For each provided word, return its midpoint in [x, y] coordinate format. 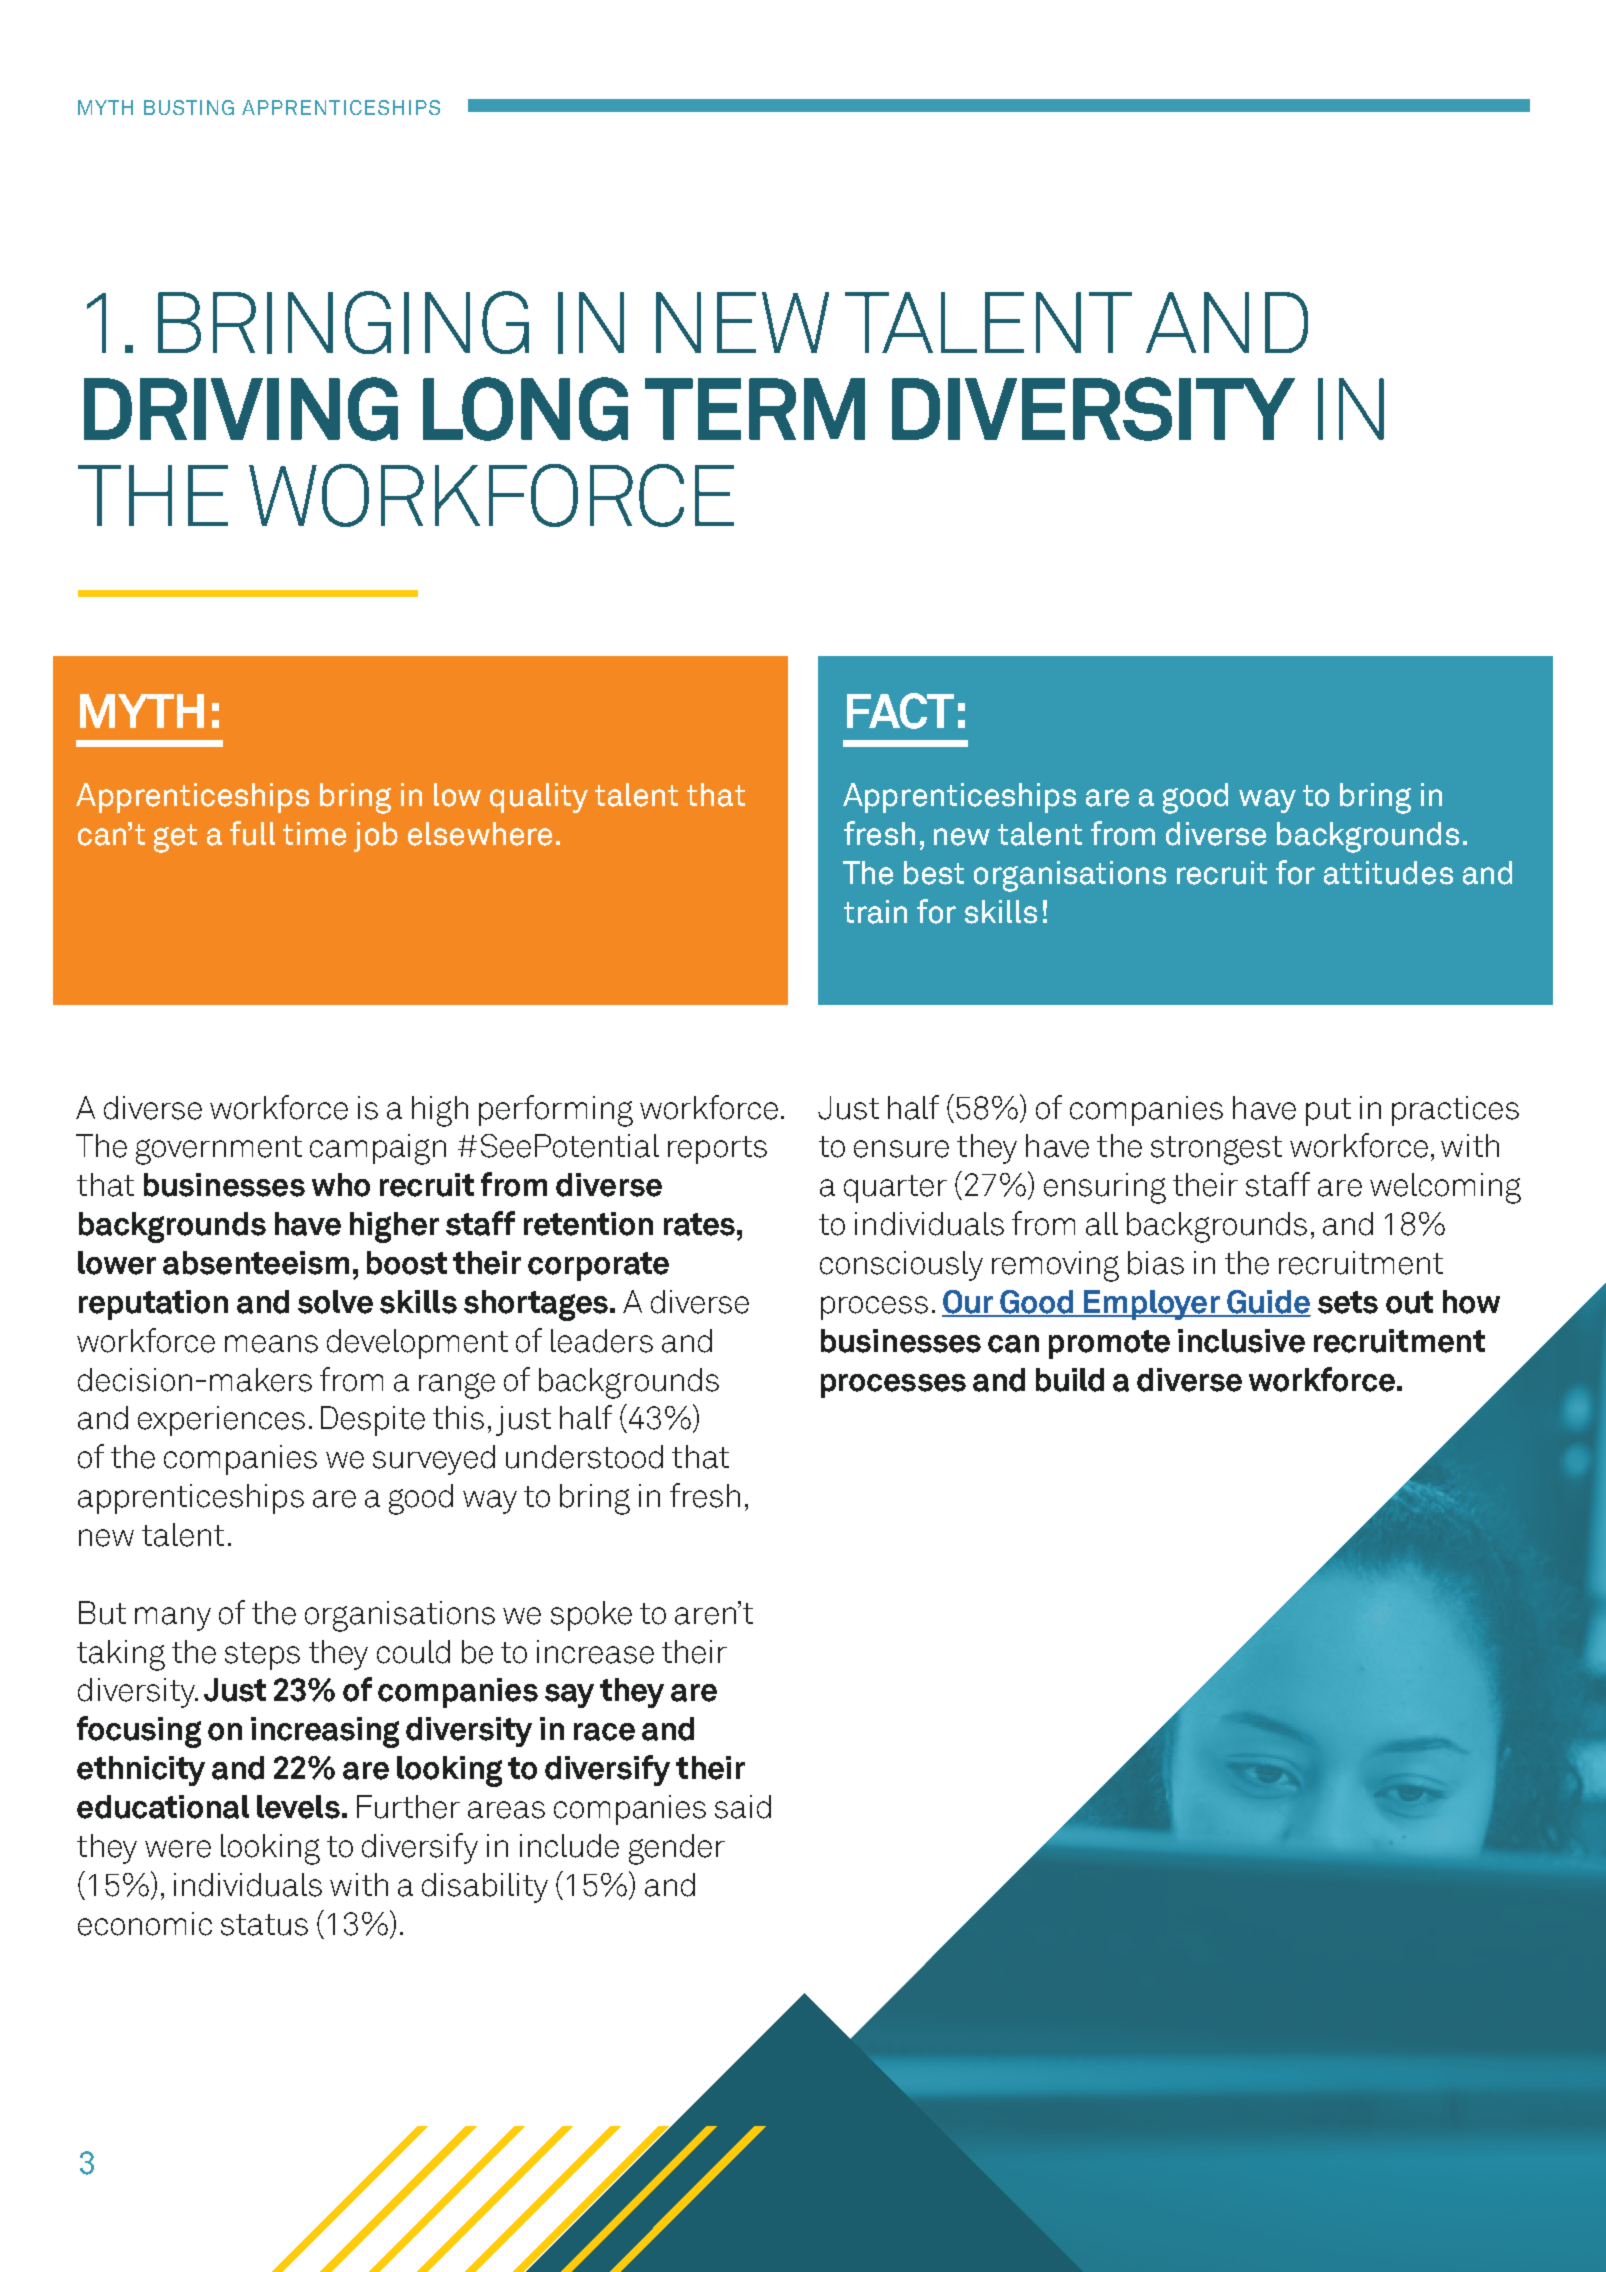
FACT [900, 711]
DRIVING [241, 409]
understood [584, 1457]
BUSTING [189, 107]
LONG [525, 409]
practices [1455, 1111]
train [875, 912]
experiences [221, 1421]
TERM [755, 409]
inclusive [1241, 1341]
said [743, 1807]
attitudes [1388, 873]
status [264, 1925]
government [219, 1150]
